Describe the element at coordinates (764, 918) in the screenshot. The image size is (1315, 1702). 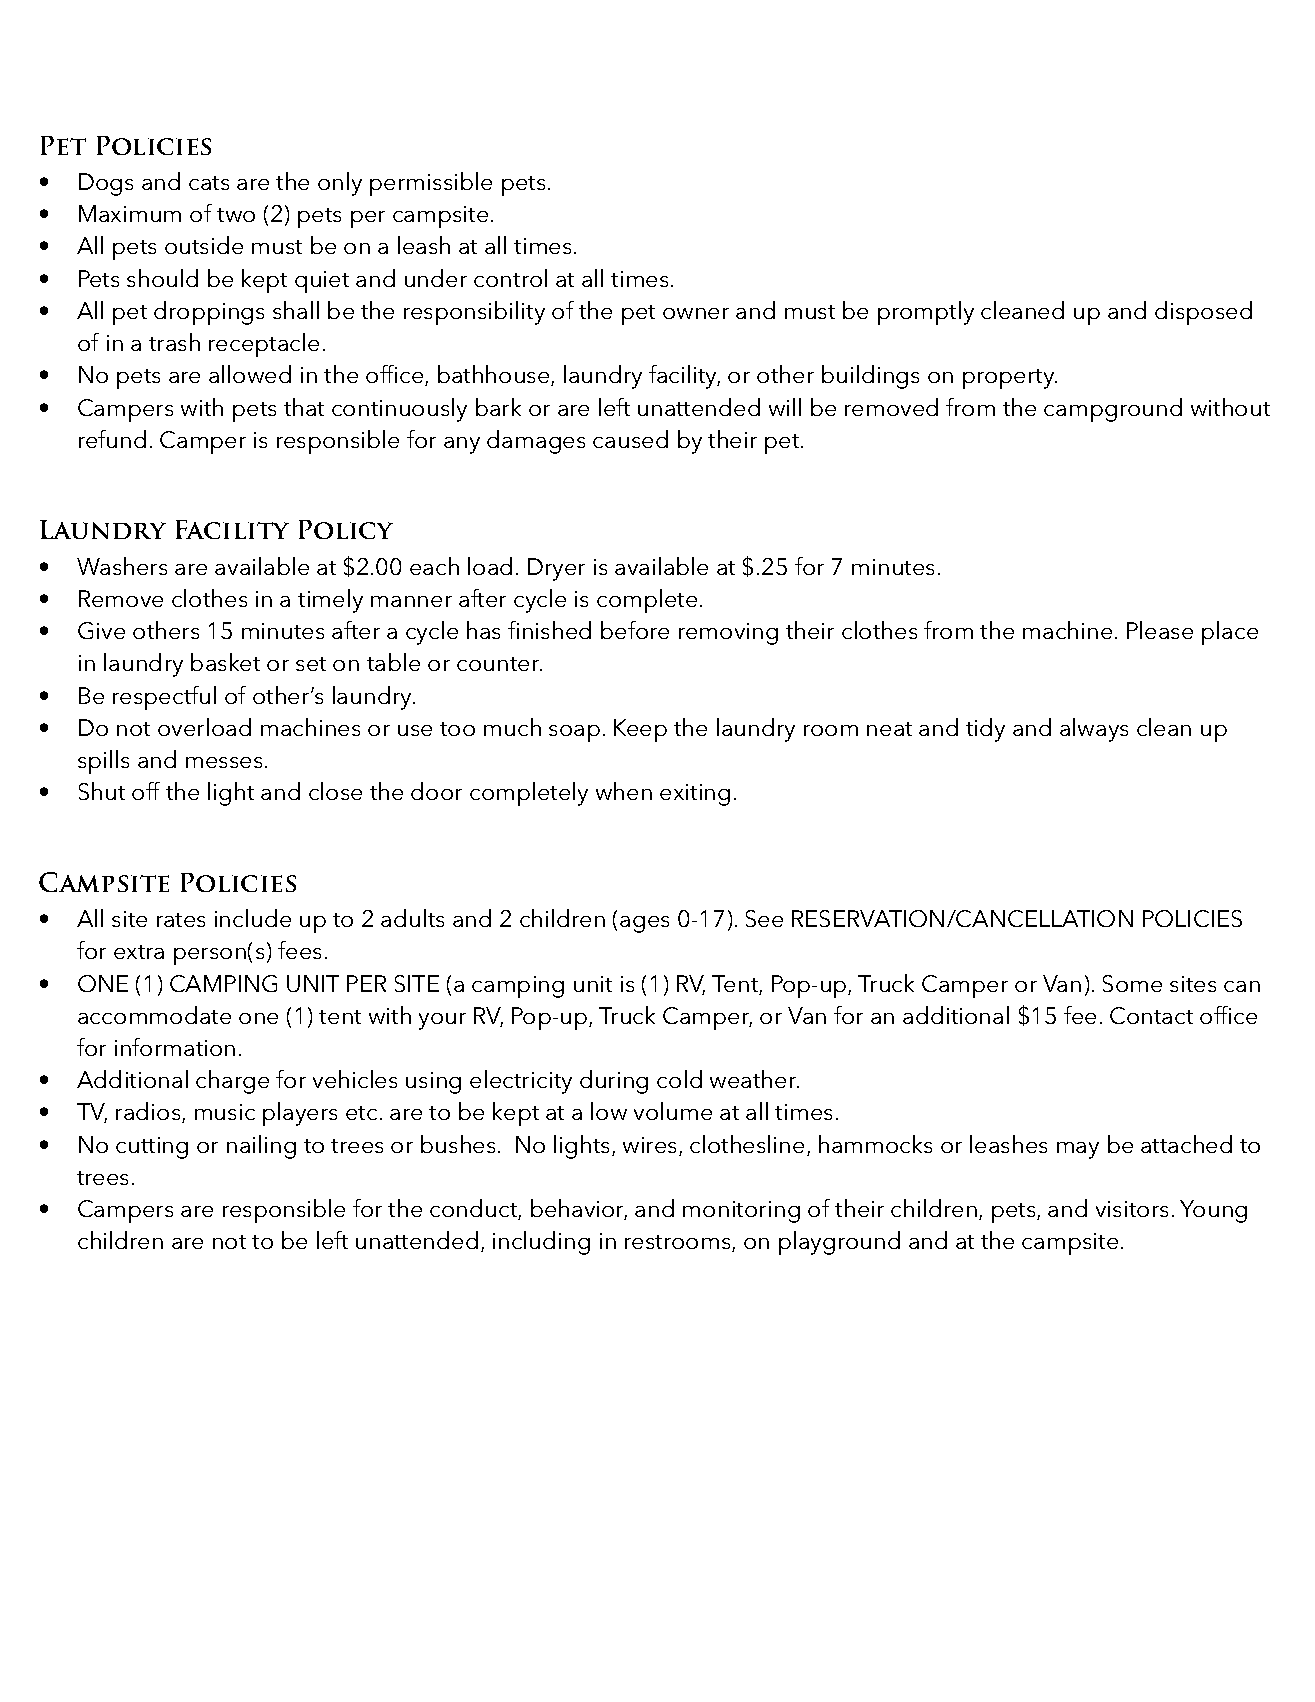
I see `See` at that location.
